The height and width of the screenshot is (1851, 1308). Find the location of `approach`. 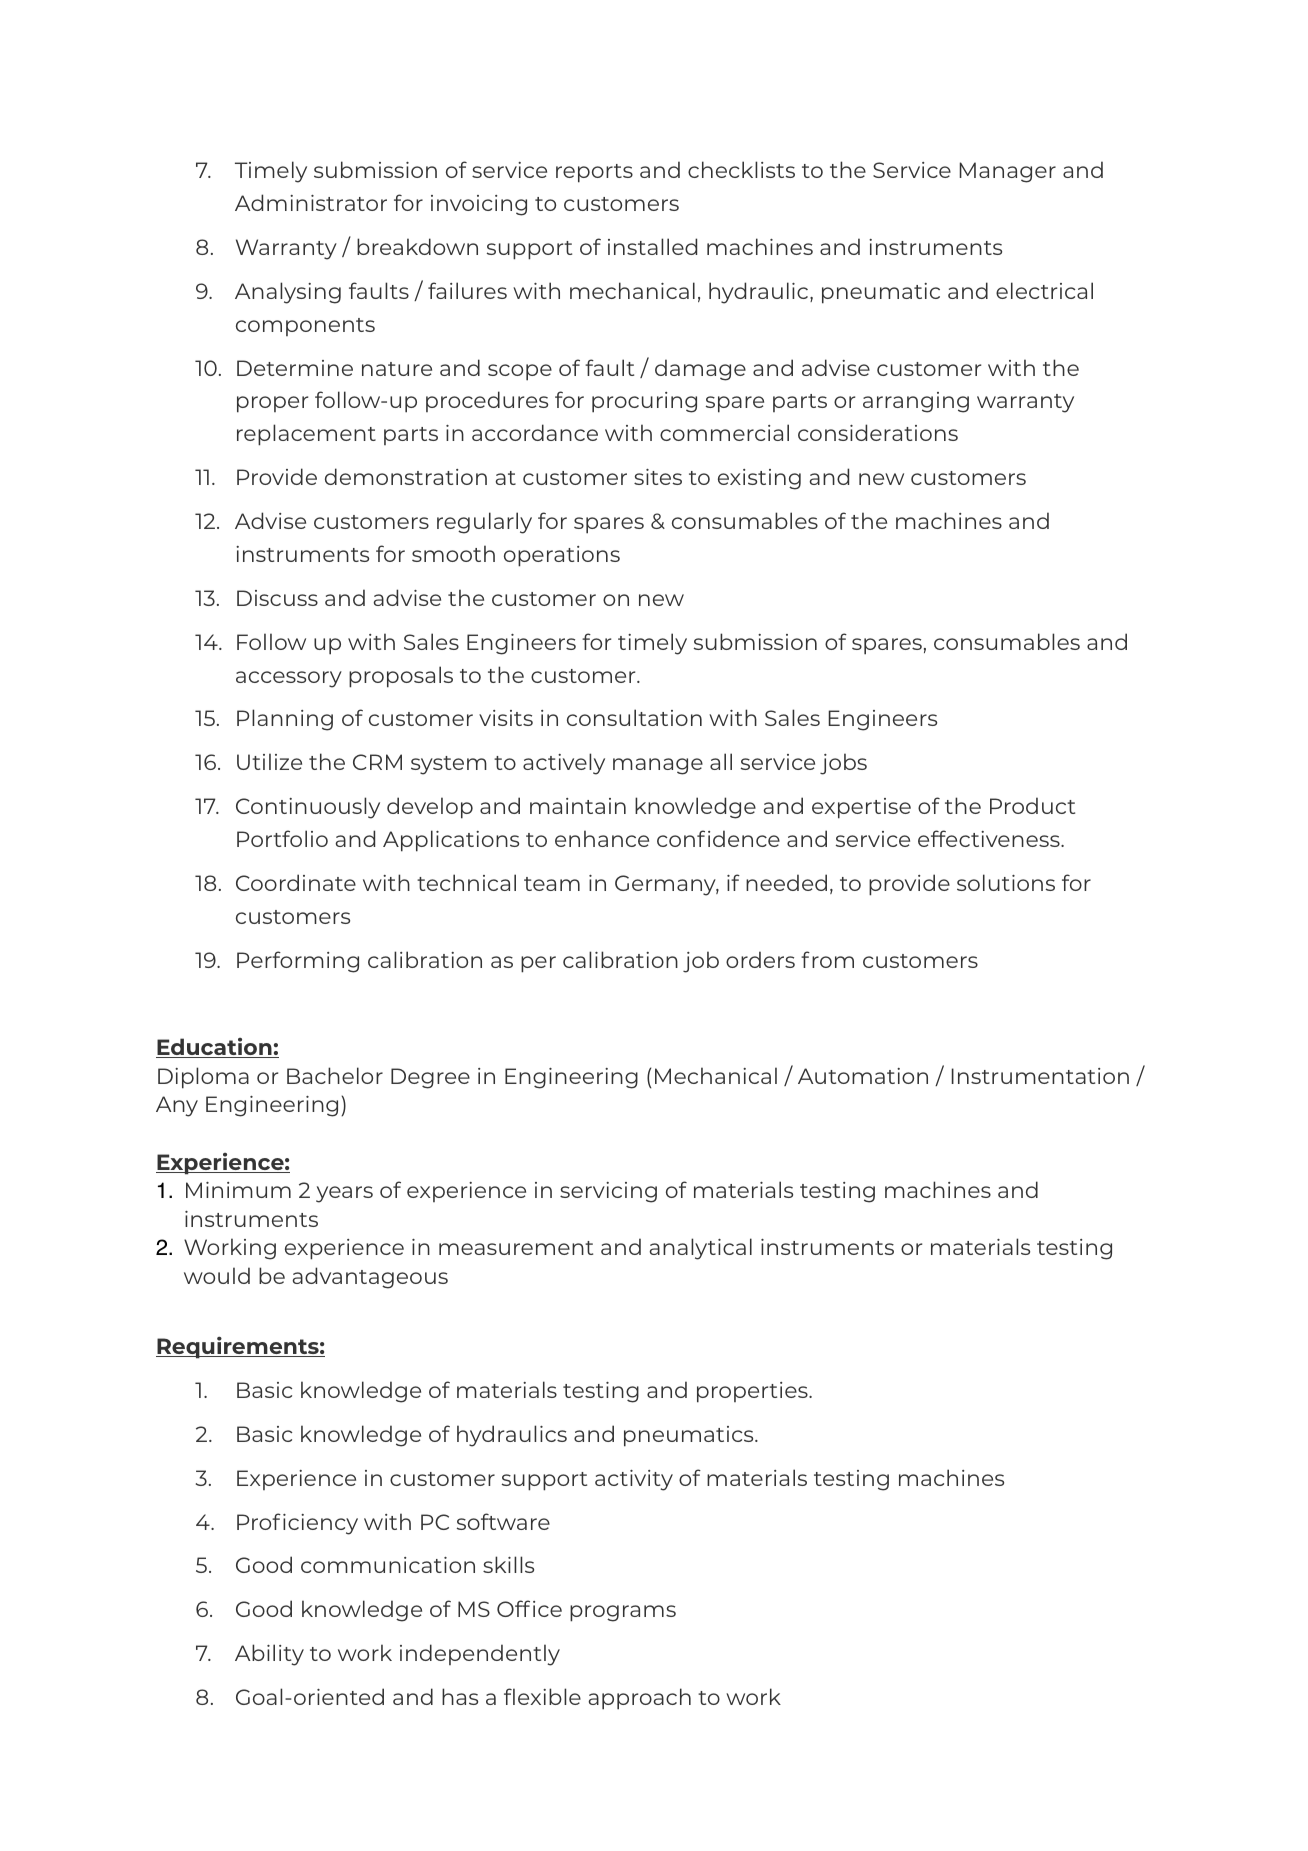

approach is located at coordinates (639, 1699).
